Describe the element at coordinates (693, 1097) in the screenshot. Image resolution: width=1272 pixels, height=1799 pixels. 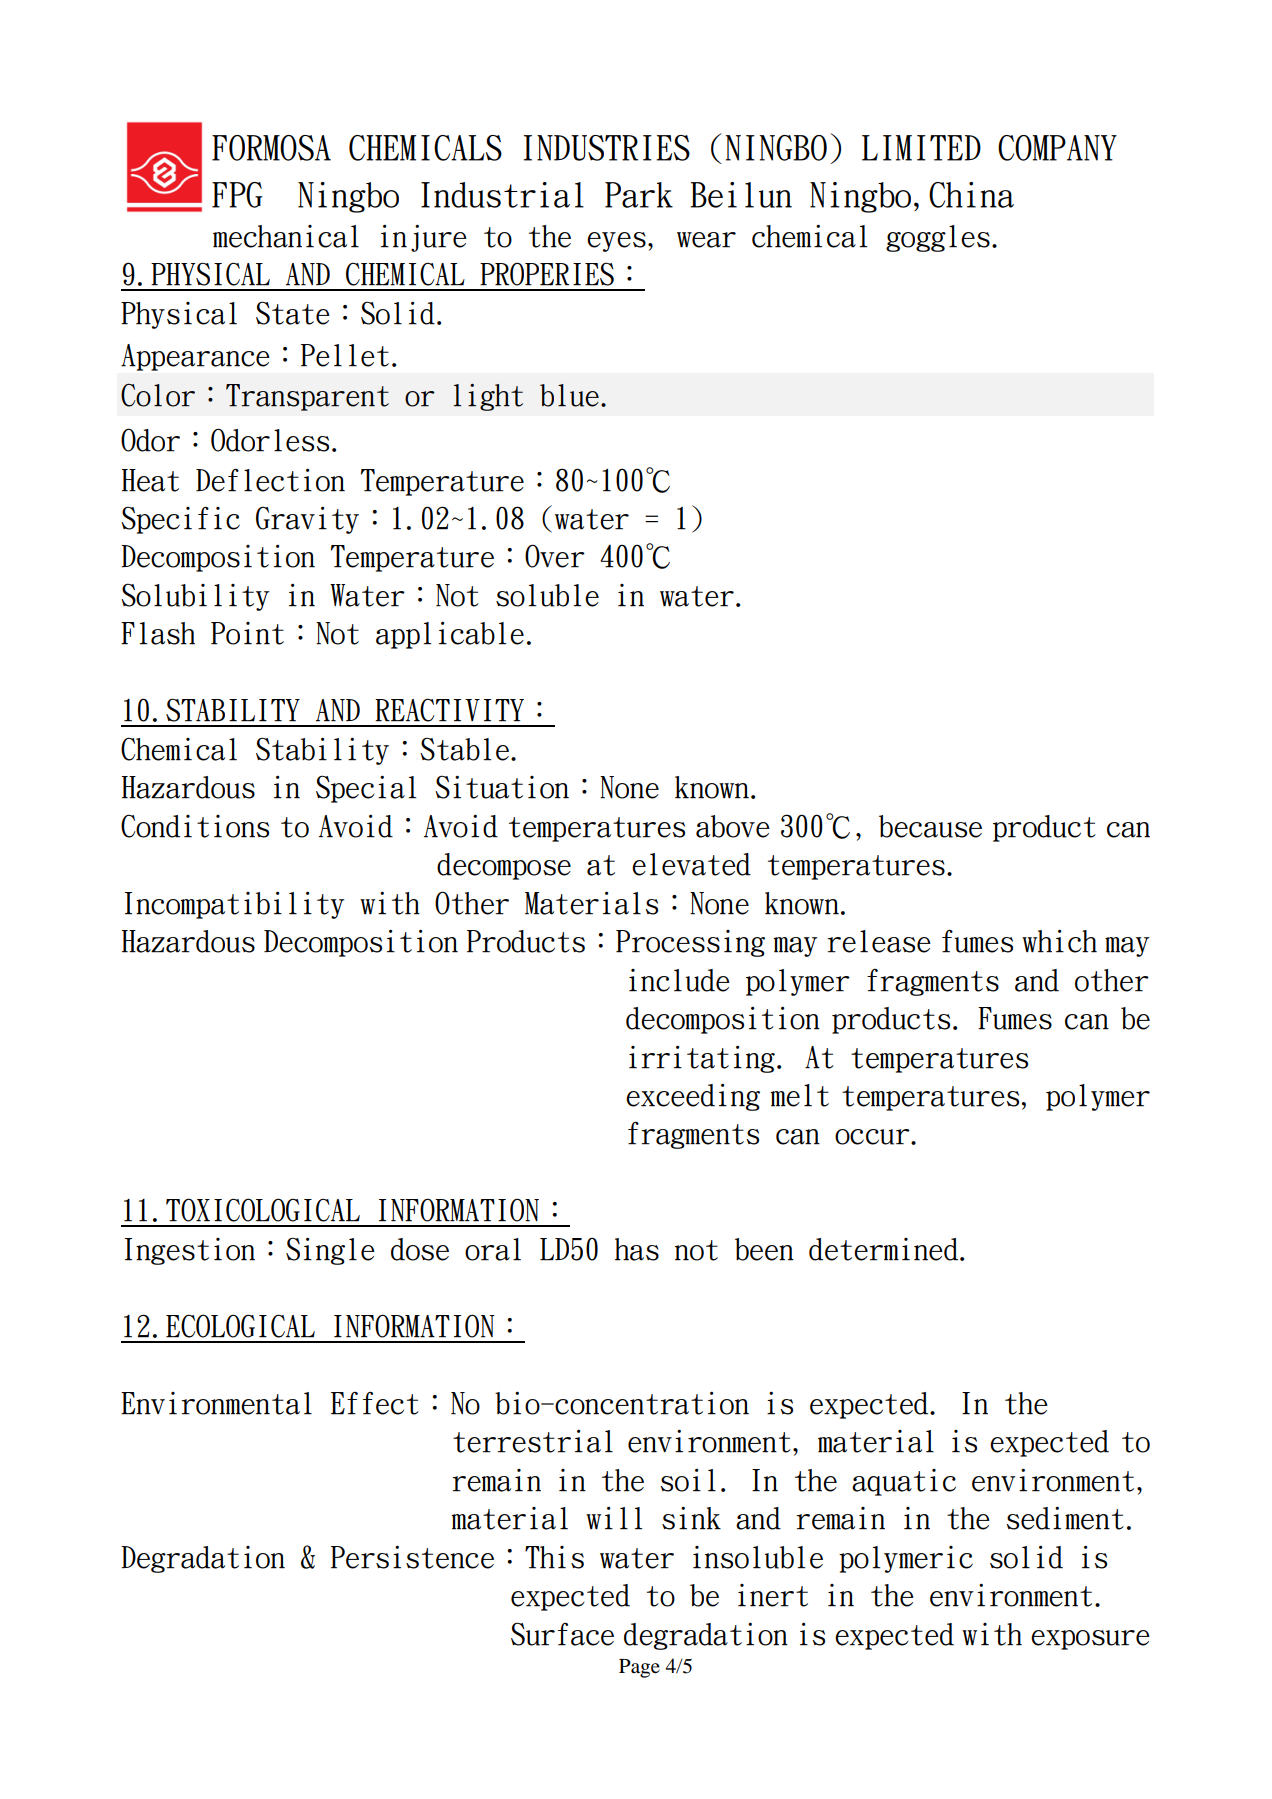
I see `exceeding` at that location.
